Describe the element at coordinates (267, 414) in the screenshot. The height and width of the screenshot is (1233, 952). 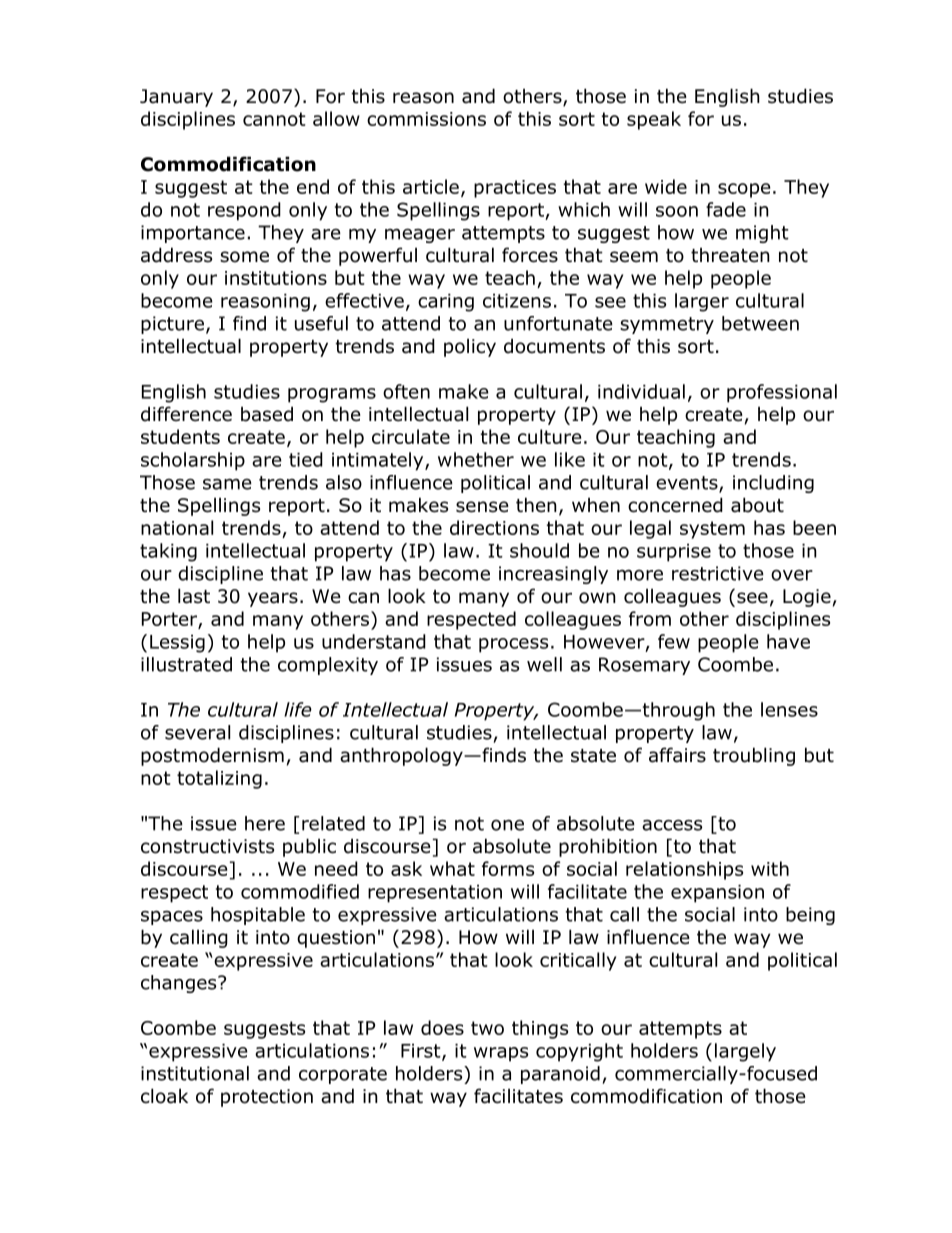
I see `based` at that location.
